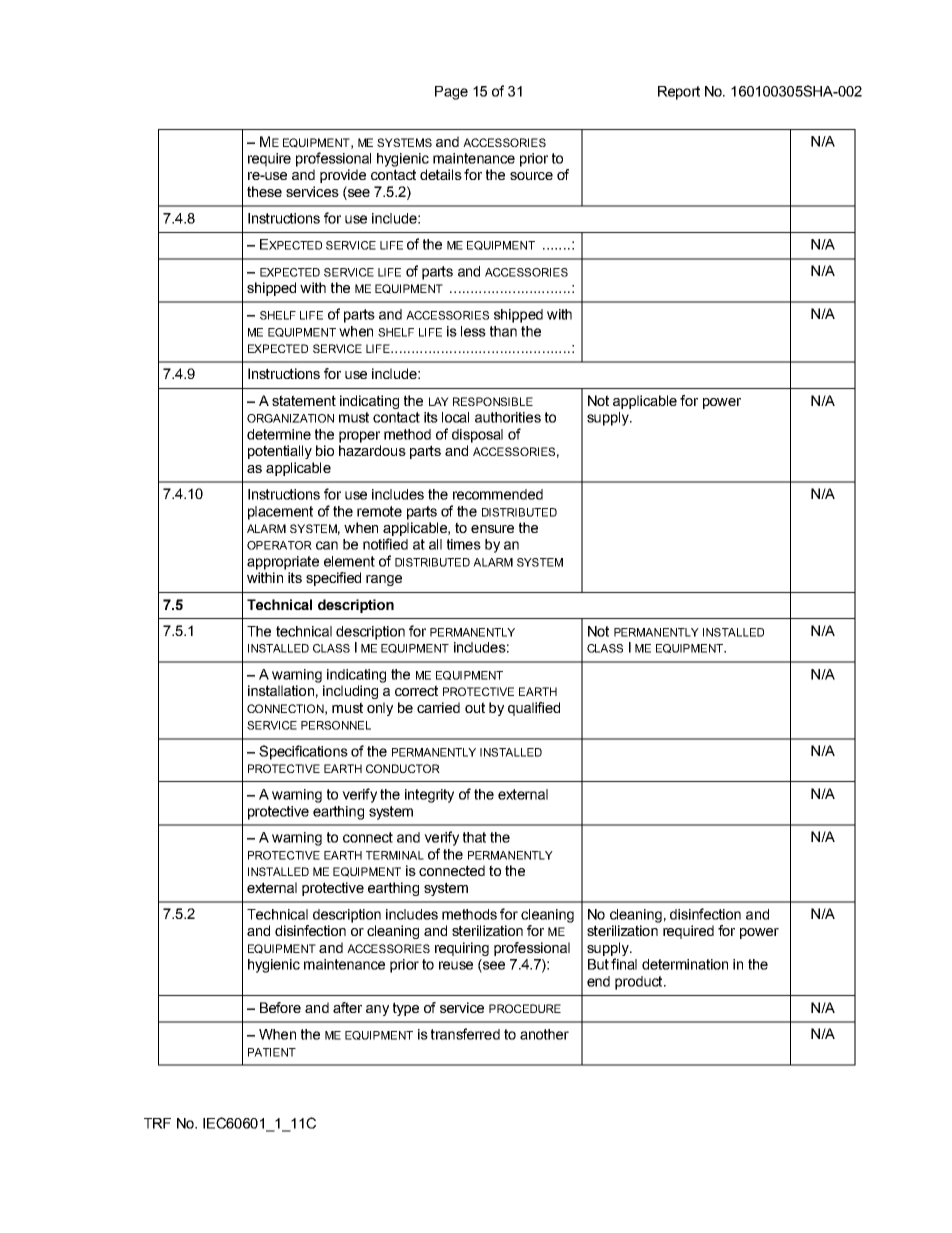 This image has width=952, height=1233. Describe the element at coordinates (624, 964) in the image. I see `final` at that location.
